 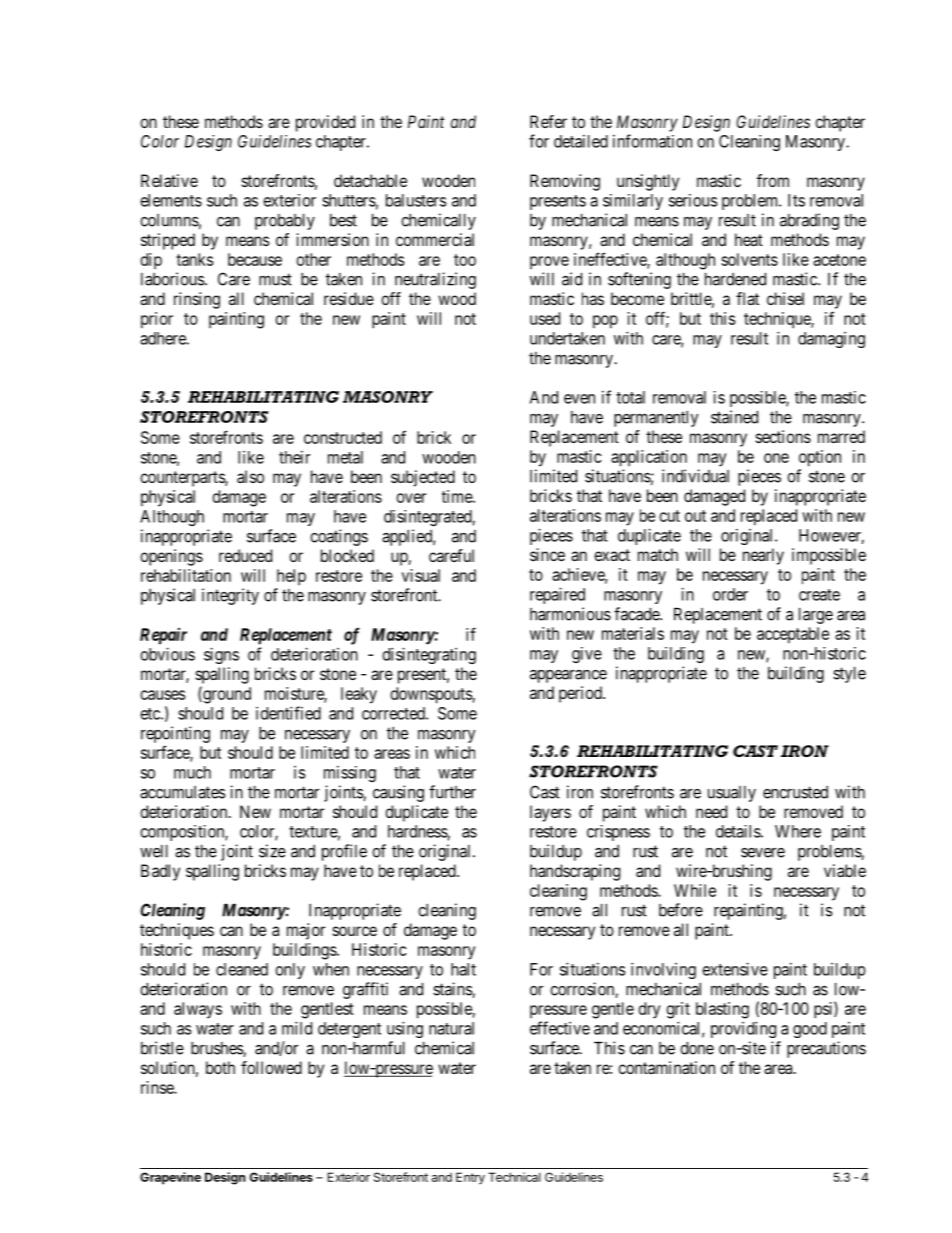 What do you see at coordinates (169, 180) in the screenshot?
I see `Relative` at bounding box center [169, 180].
